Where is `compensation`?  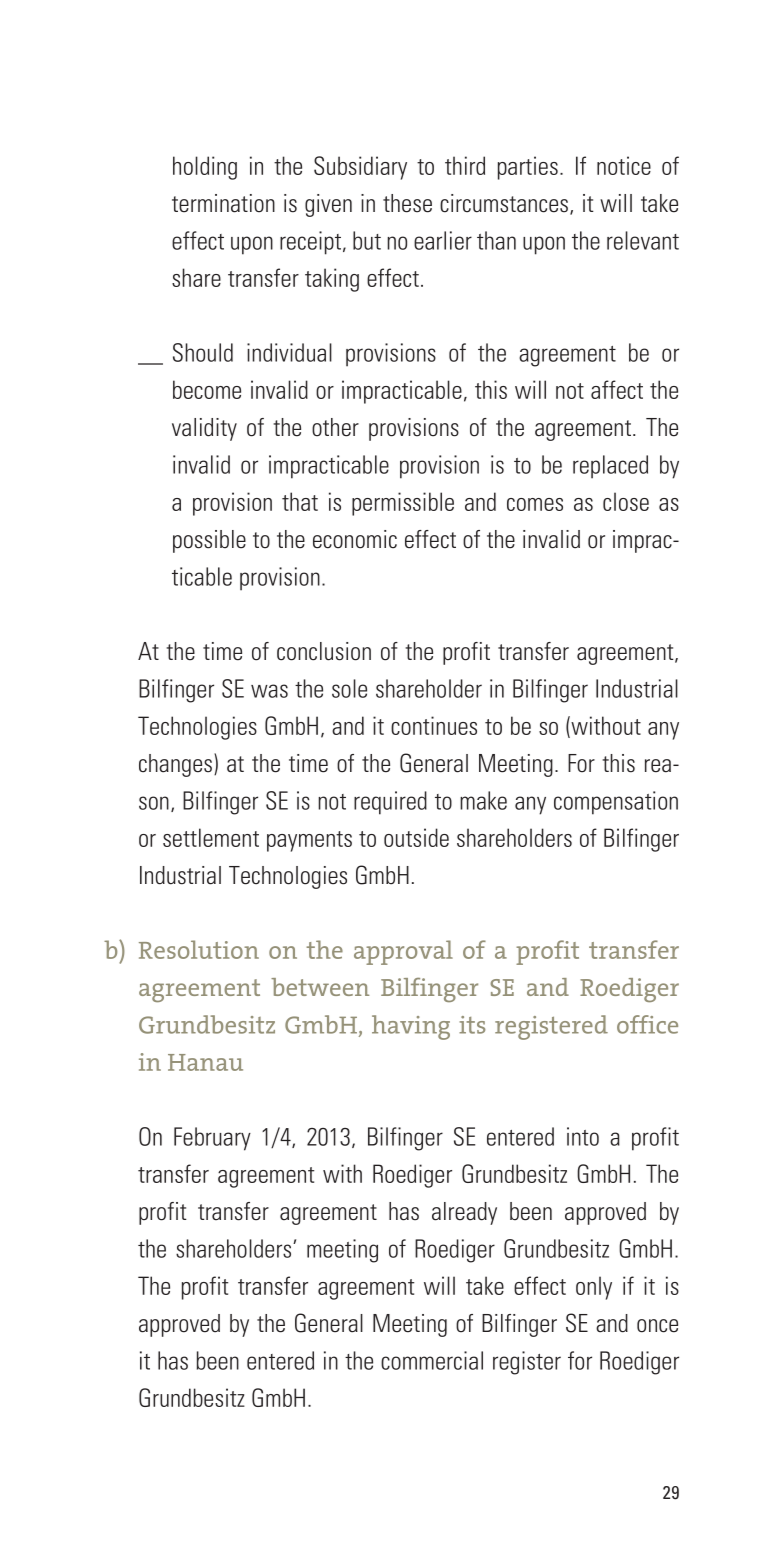
compensation is located at coordinates (616, 803).
